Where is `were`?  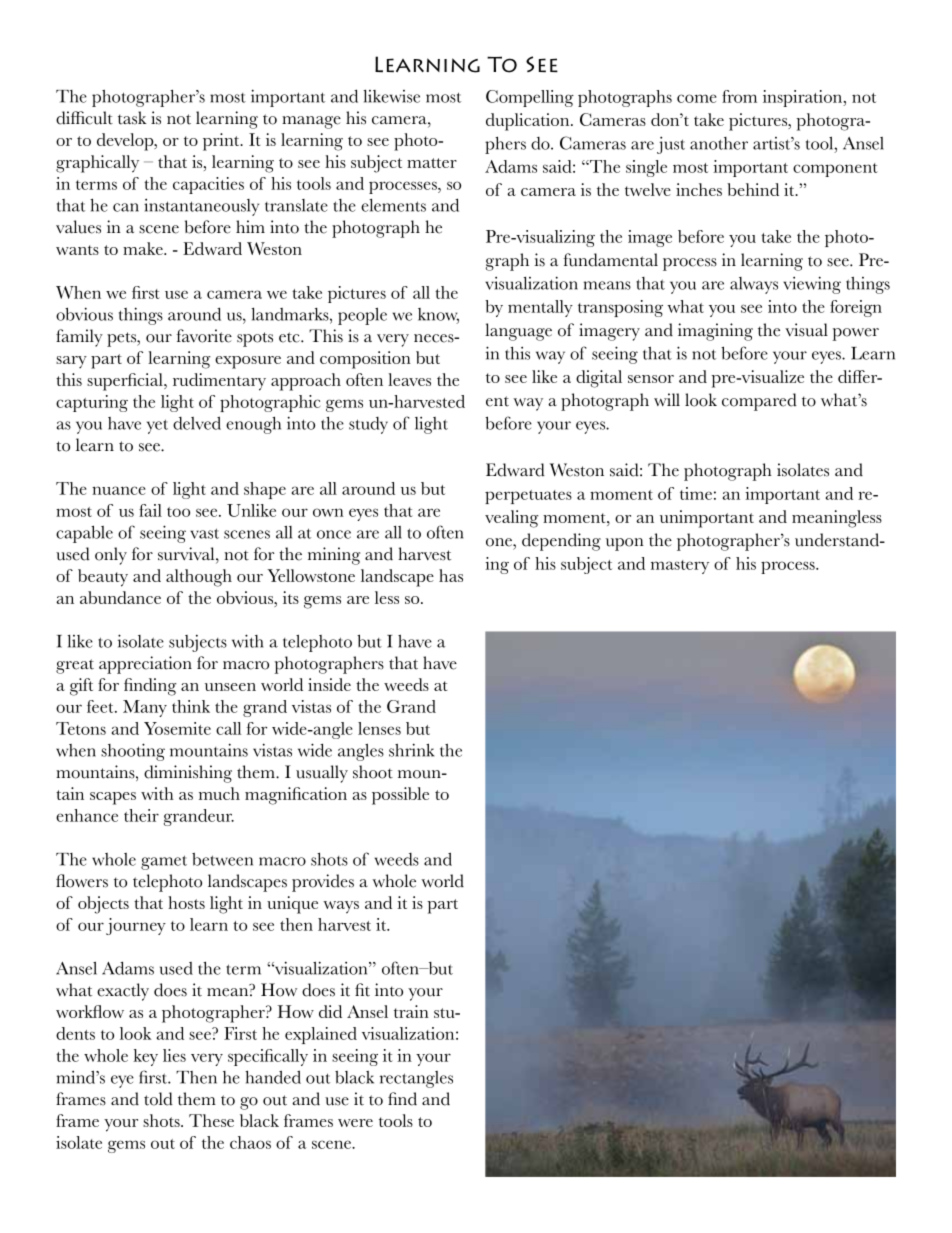 were is located at coordinates (355, 1123).
